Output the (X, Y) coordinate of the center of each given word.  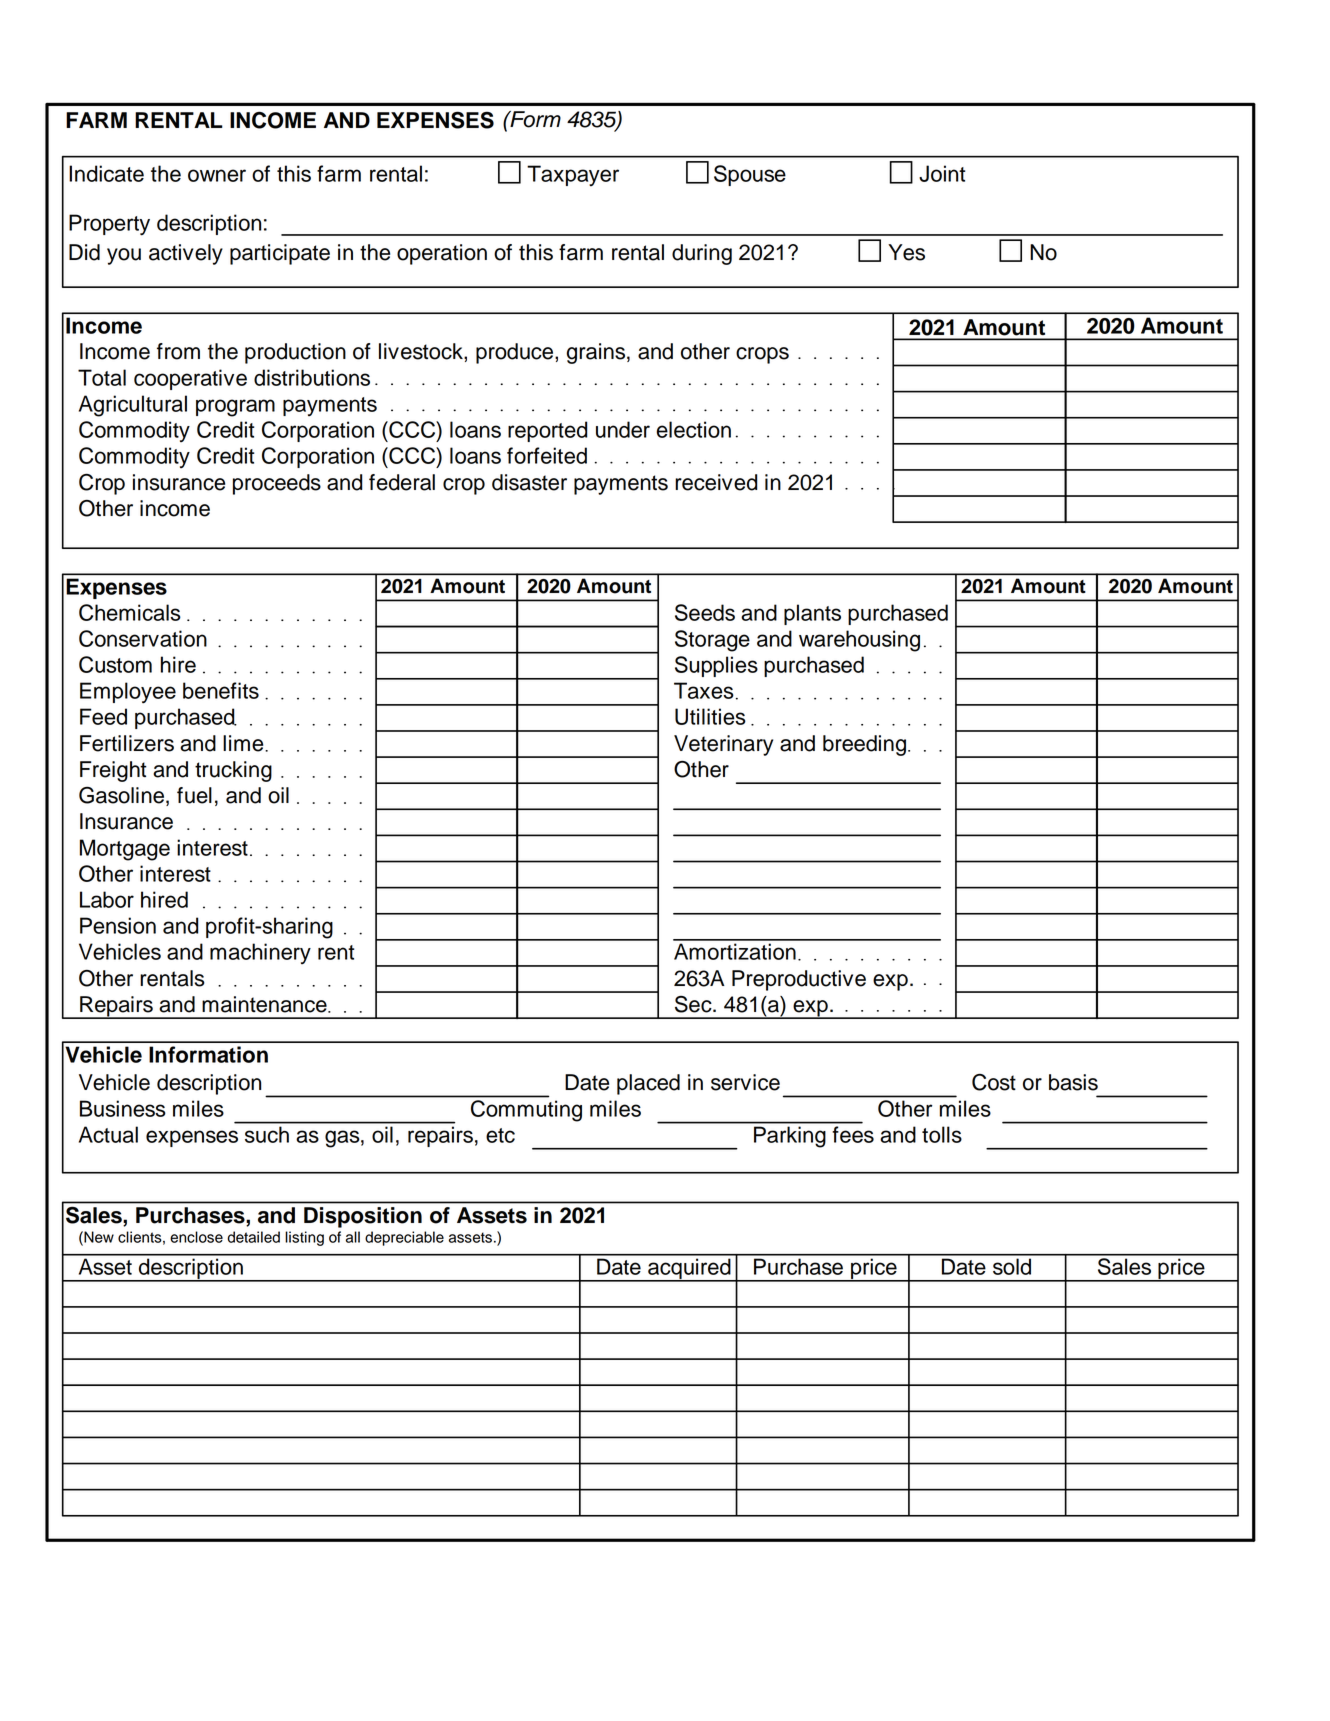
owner (217, 175)
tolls (942, 1134)
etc (500, 1135)
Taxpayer (573, 175)
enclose (196, 1237)
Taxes (704, 690)
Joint (942, 173)
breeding (864, 745)
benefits (221, 690)
